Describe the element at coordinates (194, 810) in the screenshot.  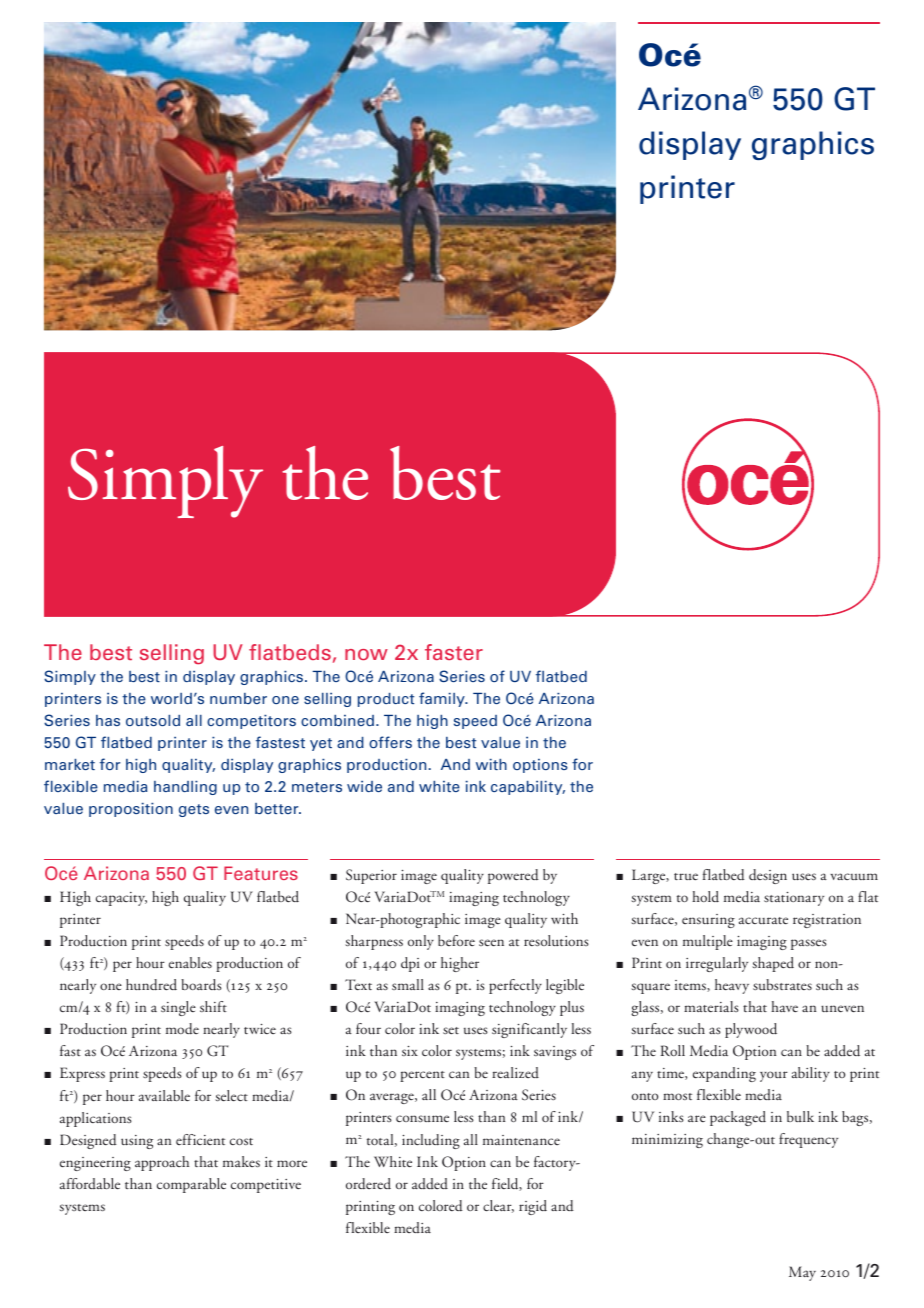
I see `gets` at that location.
